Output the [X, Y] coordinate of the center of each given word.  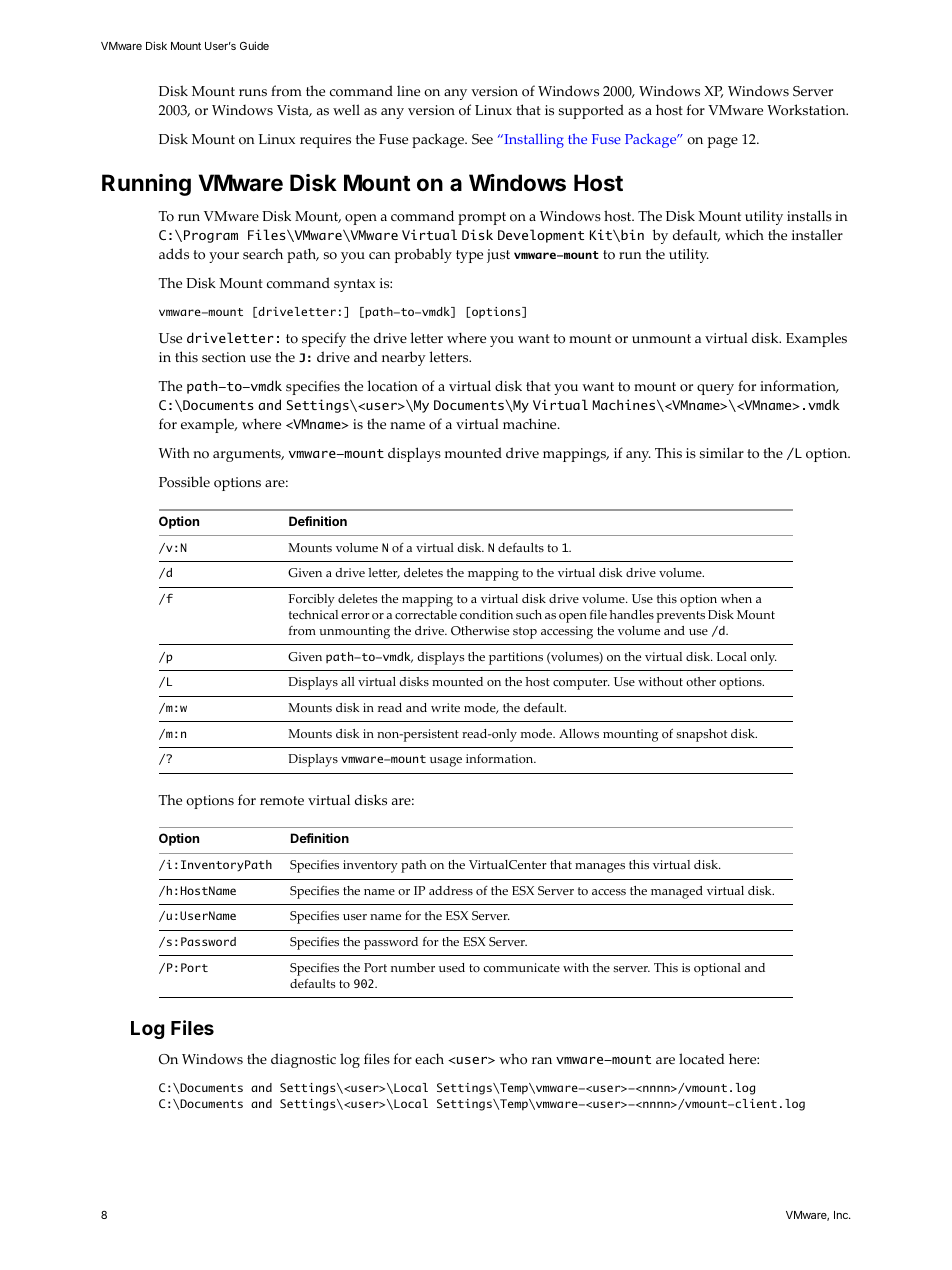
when [736, 598]
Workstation [807, 110]
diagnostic [303, 1060]
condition [486, 615]
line [408, 90]
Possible [184, 482]
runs [253, 93]
